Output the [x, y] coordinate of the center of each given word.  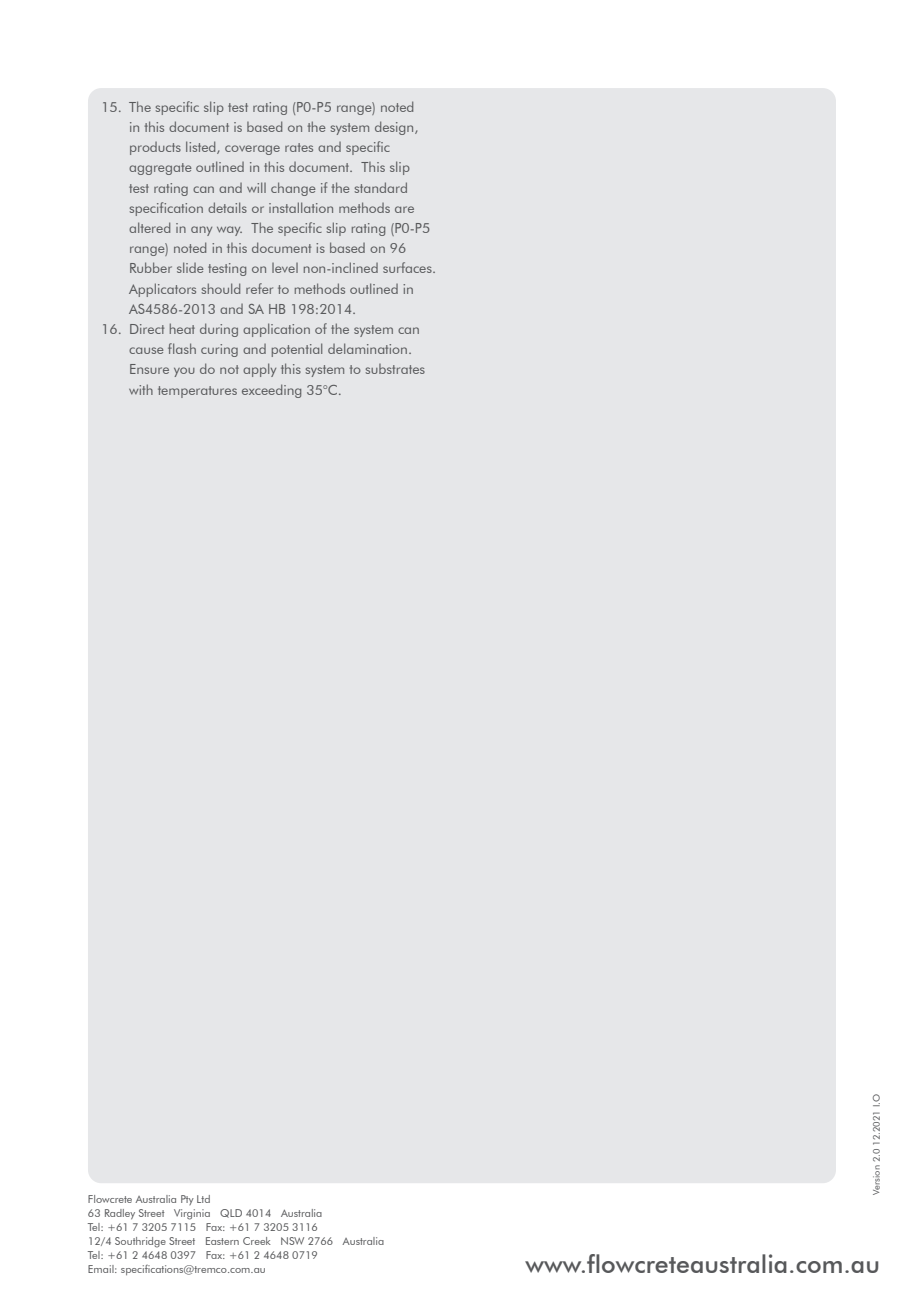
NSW [292, 1241]
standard [381, 187]
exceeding [271, 391]
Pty [187, 1200]
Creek [257, 1241]
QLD [231, 1213]
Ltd [203, 1199]
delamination [367, 348]
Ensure [149, 369]
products [155, 148]
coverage [252, 150]
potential [297, 350]
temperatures [197, 392]
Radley [120, 1214]
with [141, 389]
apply [259, 370]
